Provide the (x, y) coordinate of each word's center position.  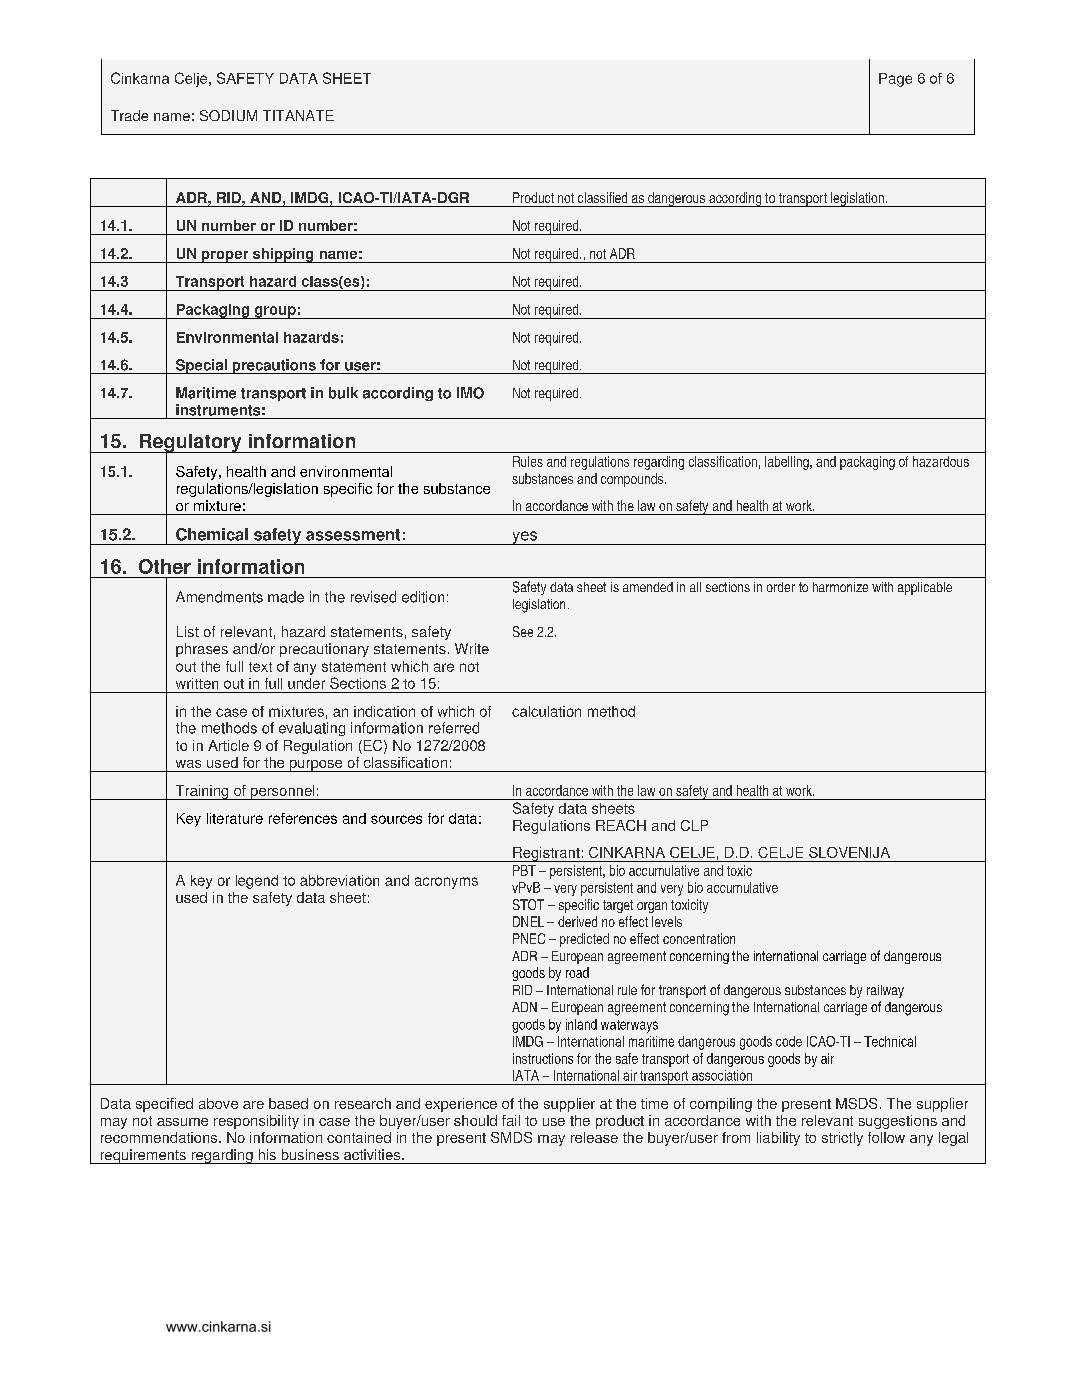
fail (511, 1120)
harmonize (840, 587)
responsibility (256, 1122)
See (523, 631)
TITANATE (298, 115)
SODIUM (228, 115)
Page (895, 80)
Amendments (219, 597)
